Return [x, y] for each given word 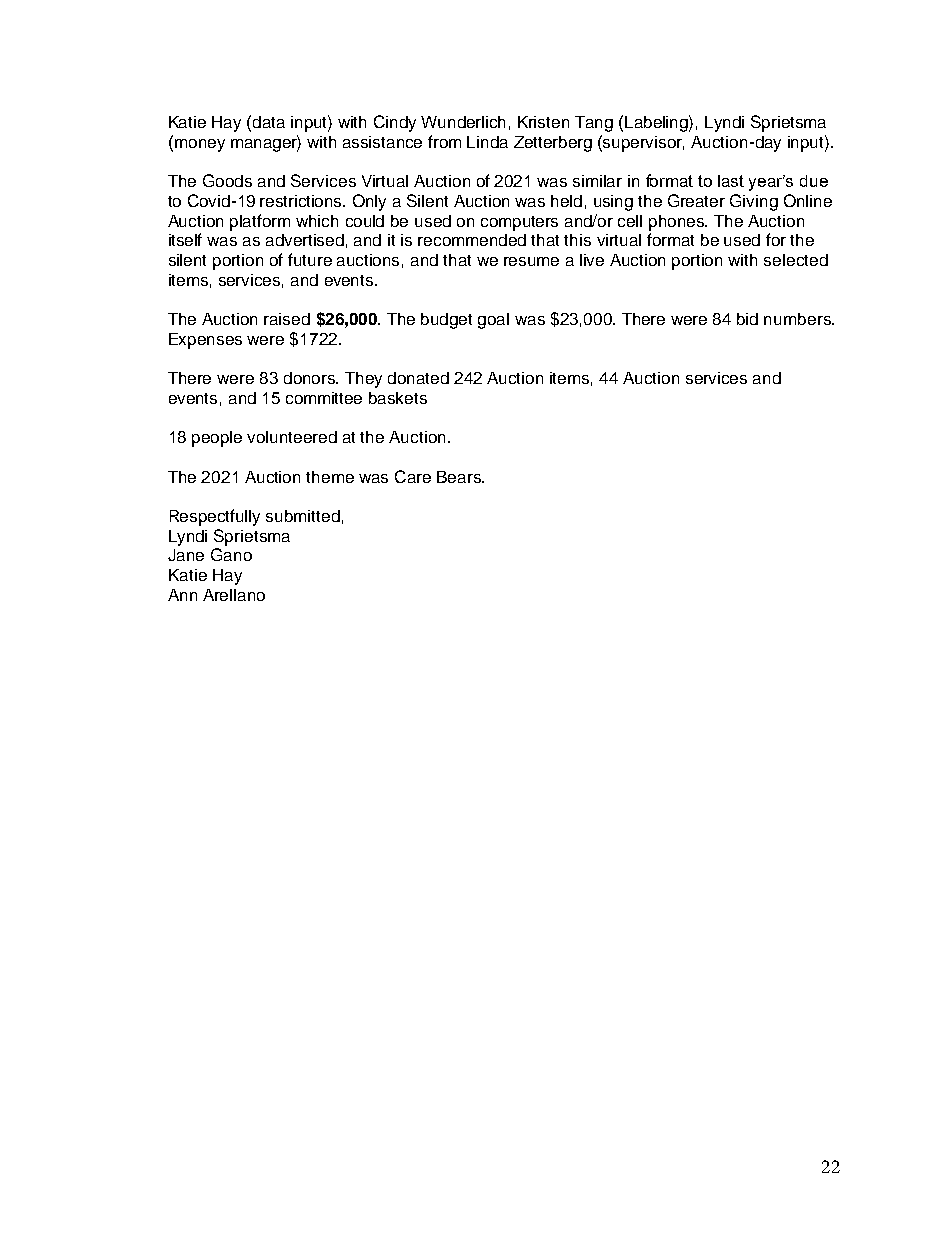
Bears [460, 477]
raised [287, 319]
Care [413, 476]
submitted [303, 516]
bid [747, 319]
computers [519, 223]
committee [324, 398]
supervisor [643, 144]
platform [260, 222]
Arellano [234, 595]
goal [493, 321]
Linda [487, 142]
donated [418, 378]
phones [678, 223]
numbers [798, 319]
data [269, 122]
